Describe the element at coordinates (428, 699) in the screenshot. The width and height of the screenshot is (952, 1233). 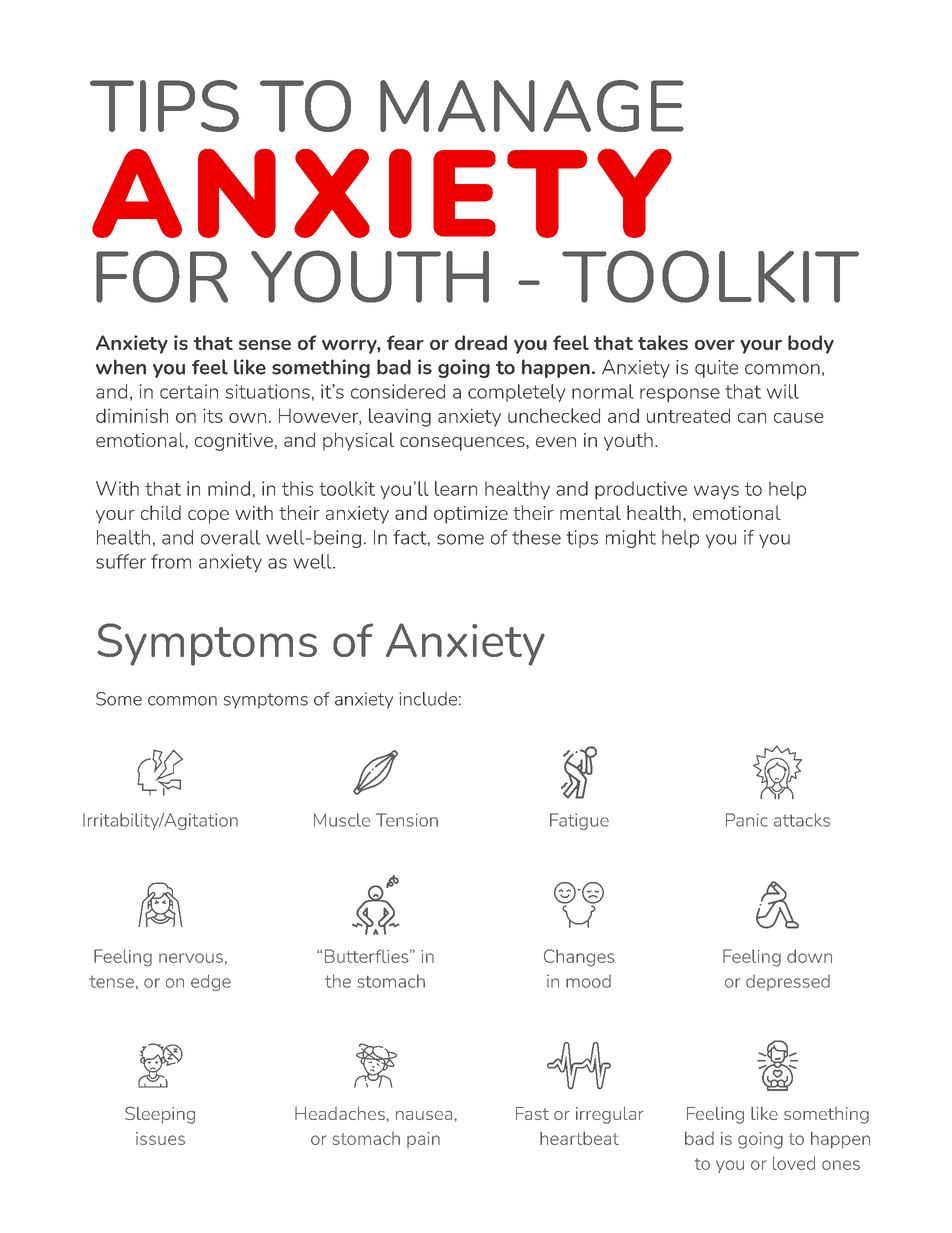
I see `include` at that location.
